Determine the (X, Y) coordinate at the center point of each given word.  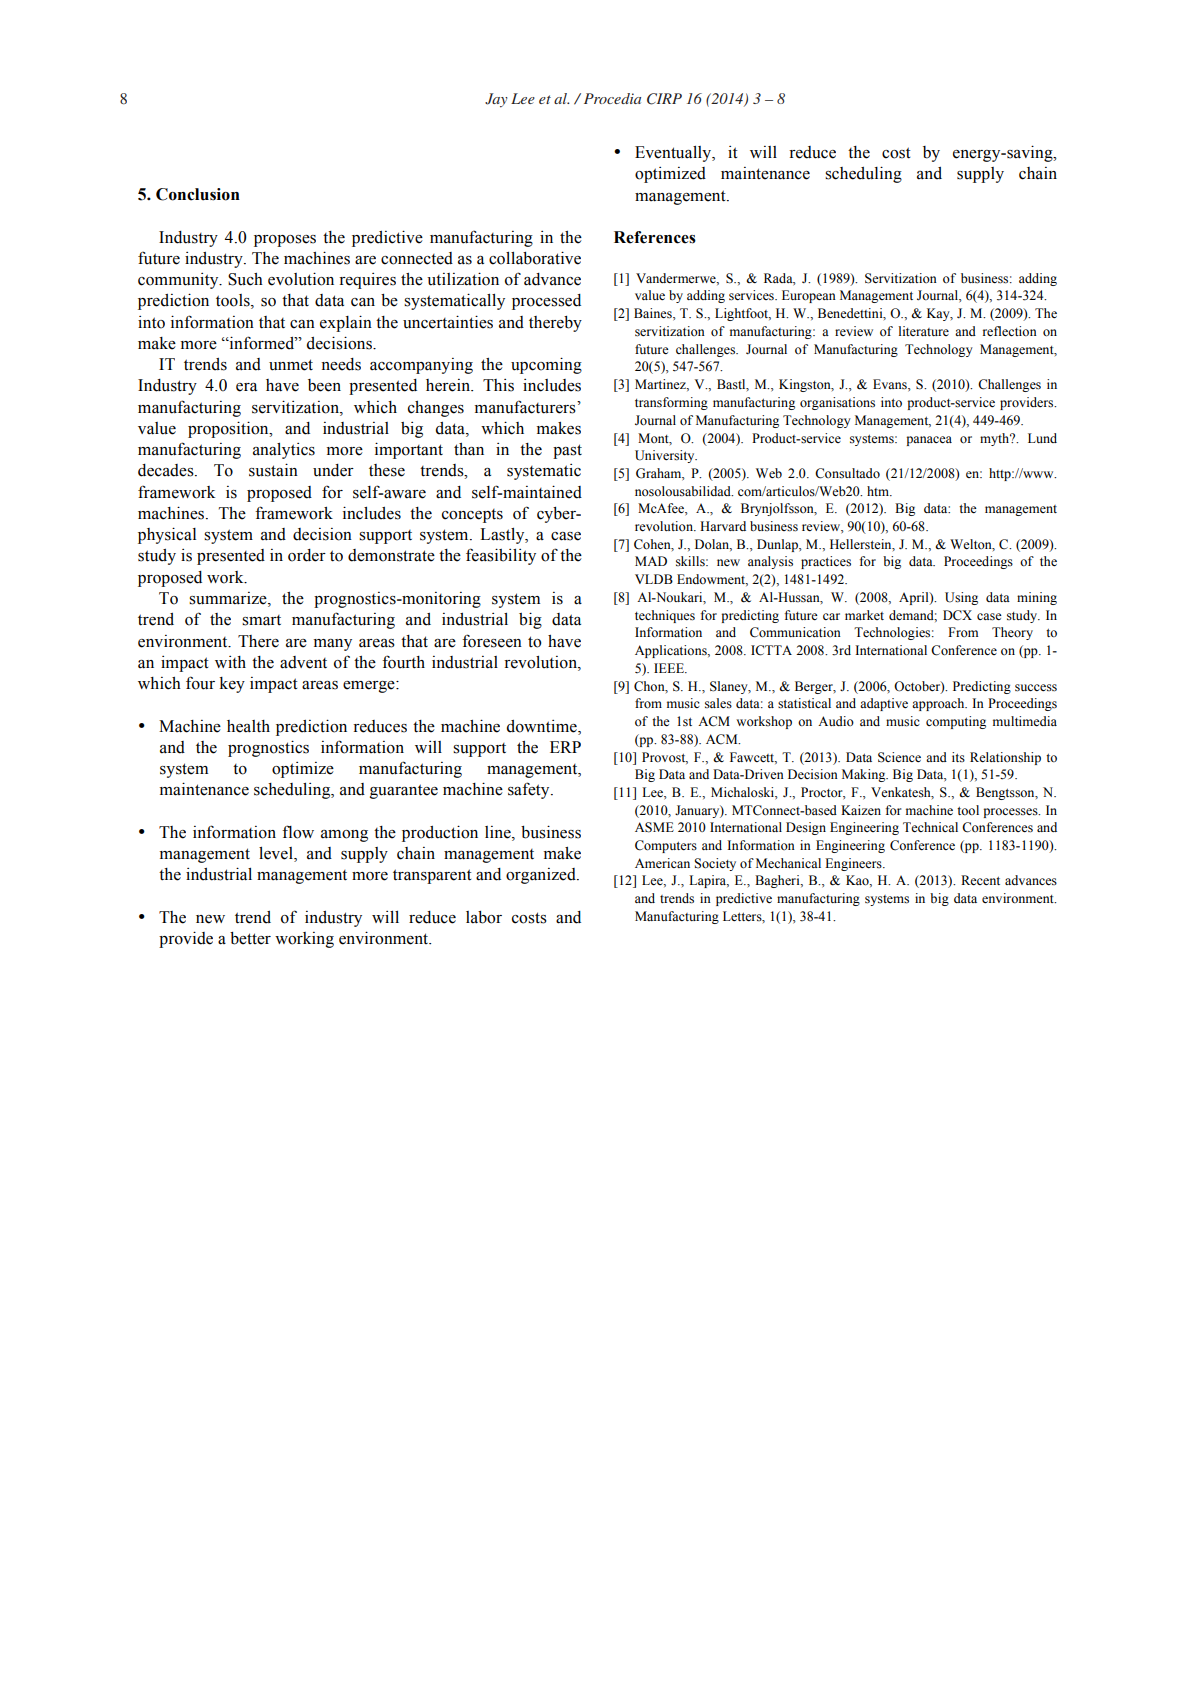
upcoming (546, 365)
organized (542, 876)
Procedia (612, 98)
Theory (1012, 633)
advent (303, 662)
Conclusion (198, 194)
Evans (891, 385)
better (250, 938)
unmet (291, 365)
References (655, 237)
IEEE (670, 668)
